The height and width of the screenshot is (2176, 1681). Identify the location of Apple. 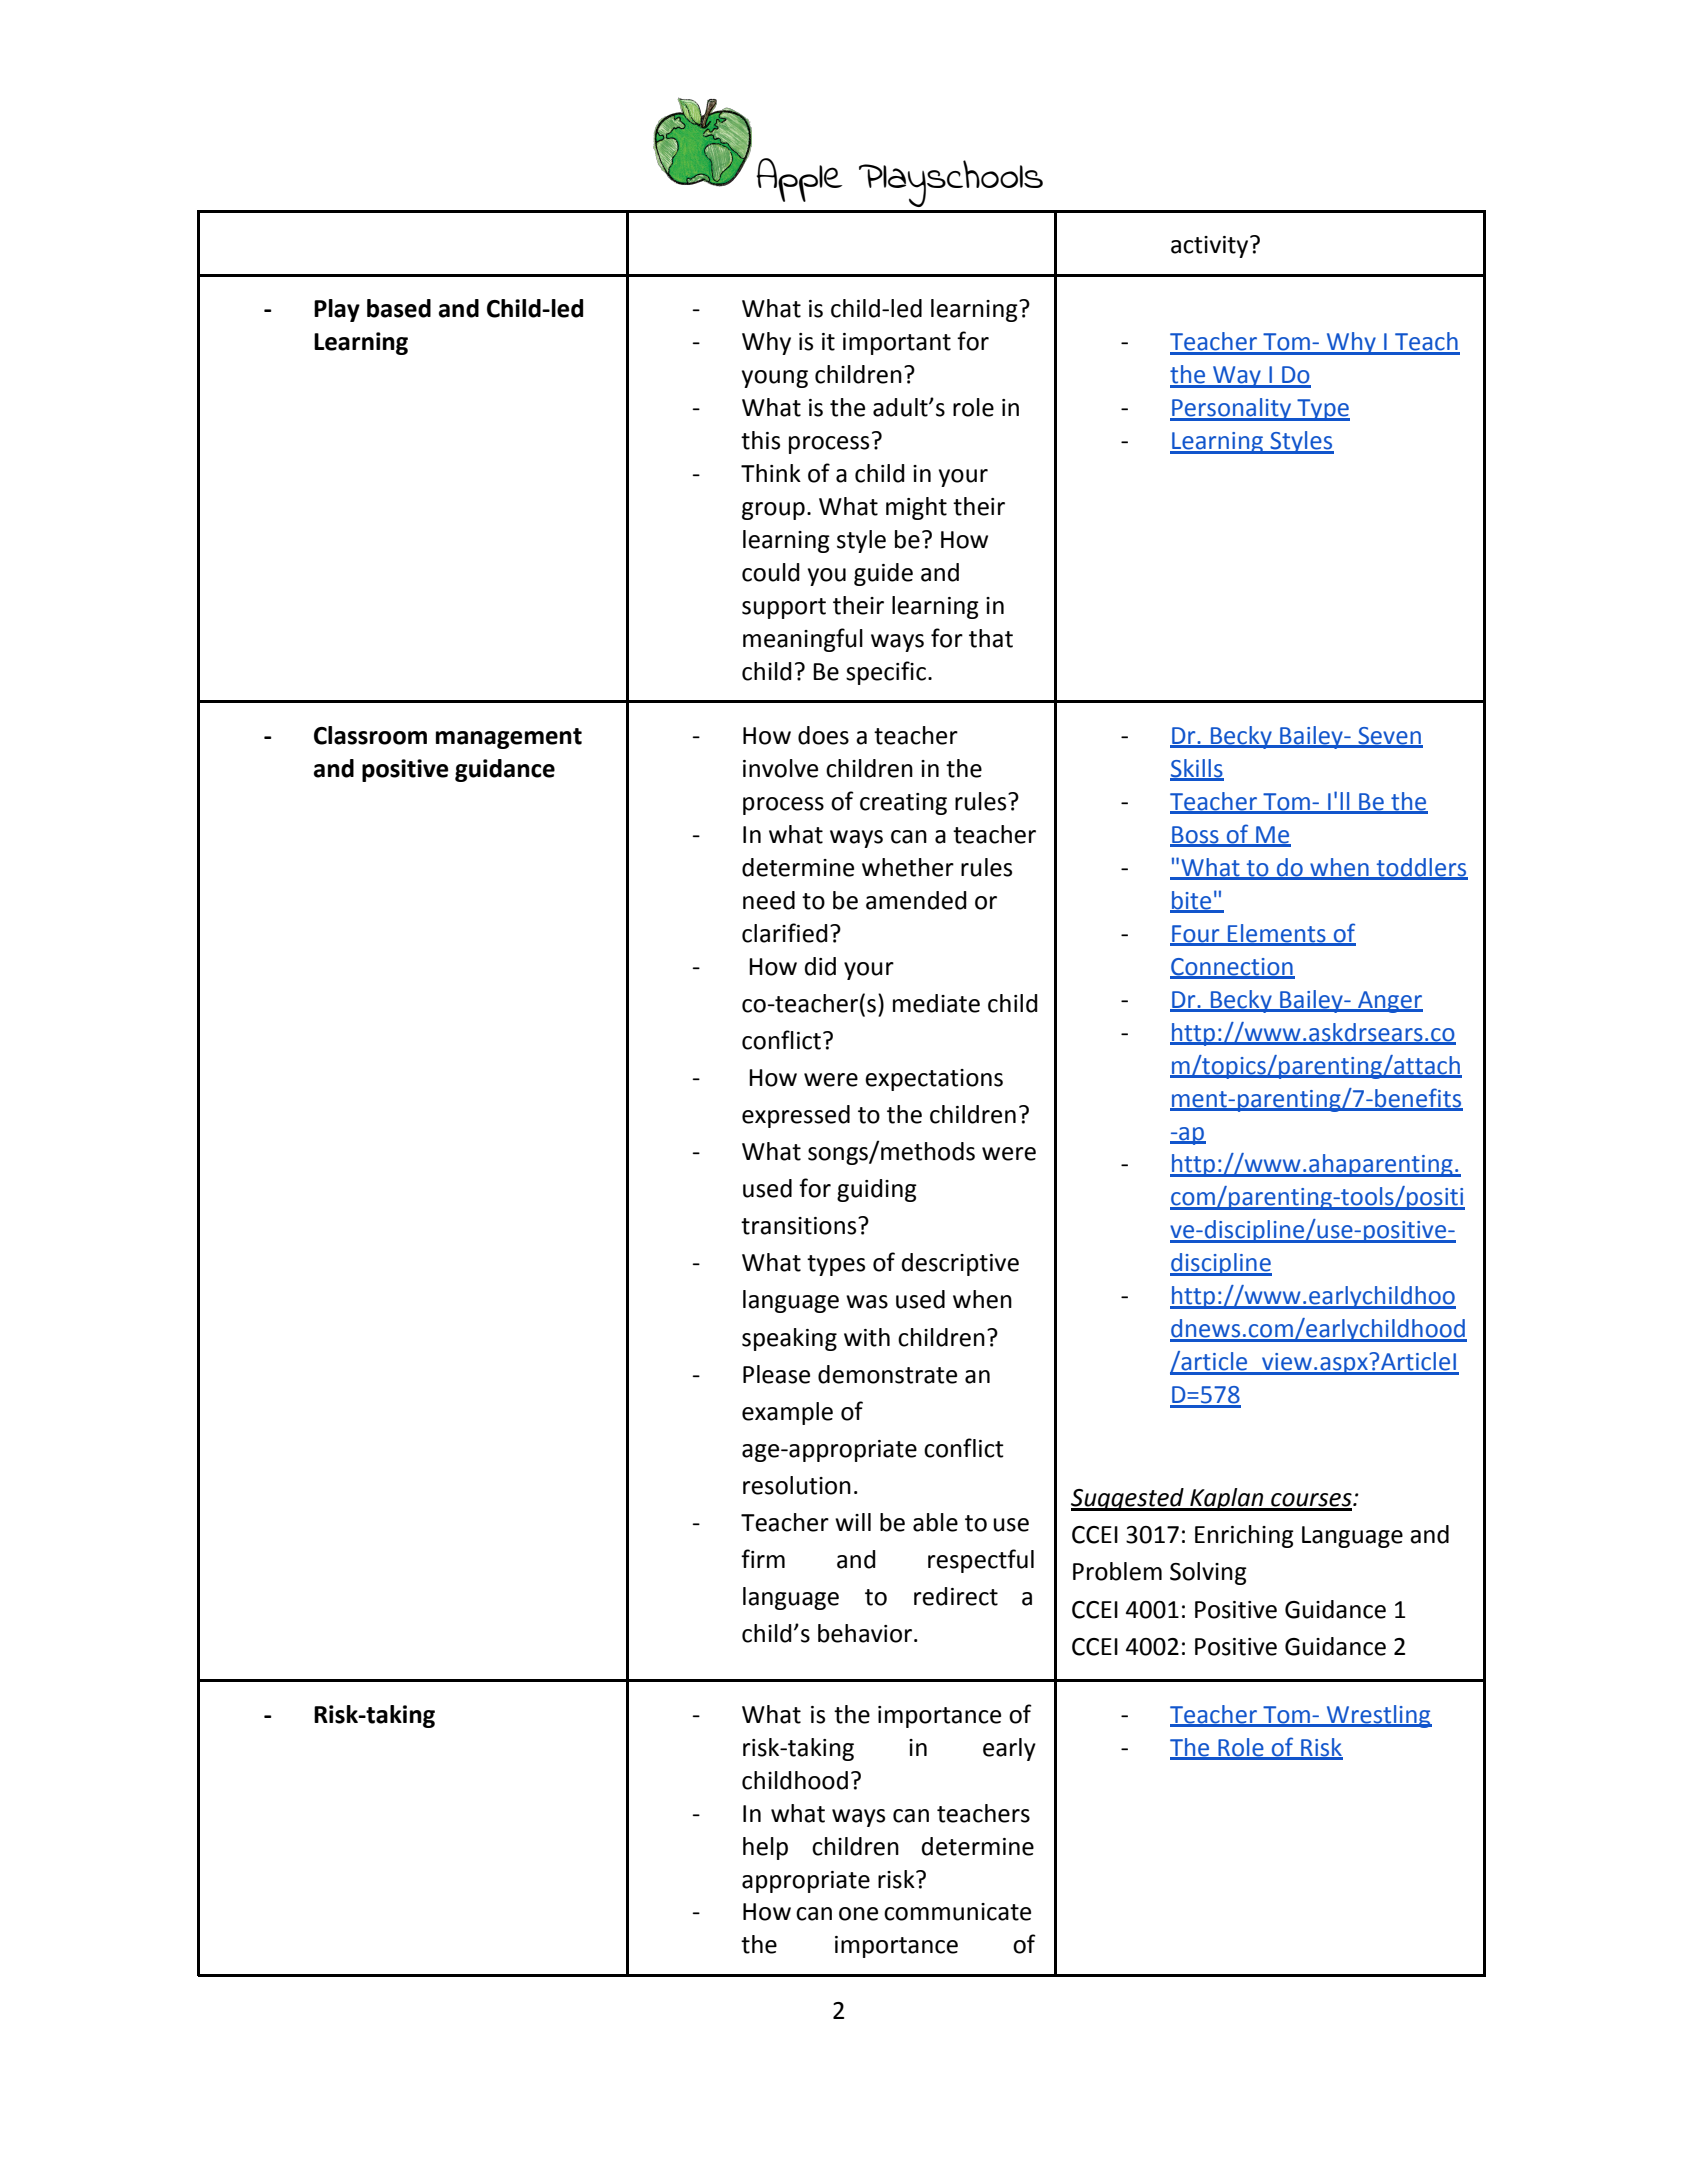
(799, 180).
